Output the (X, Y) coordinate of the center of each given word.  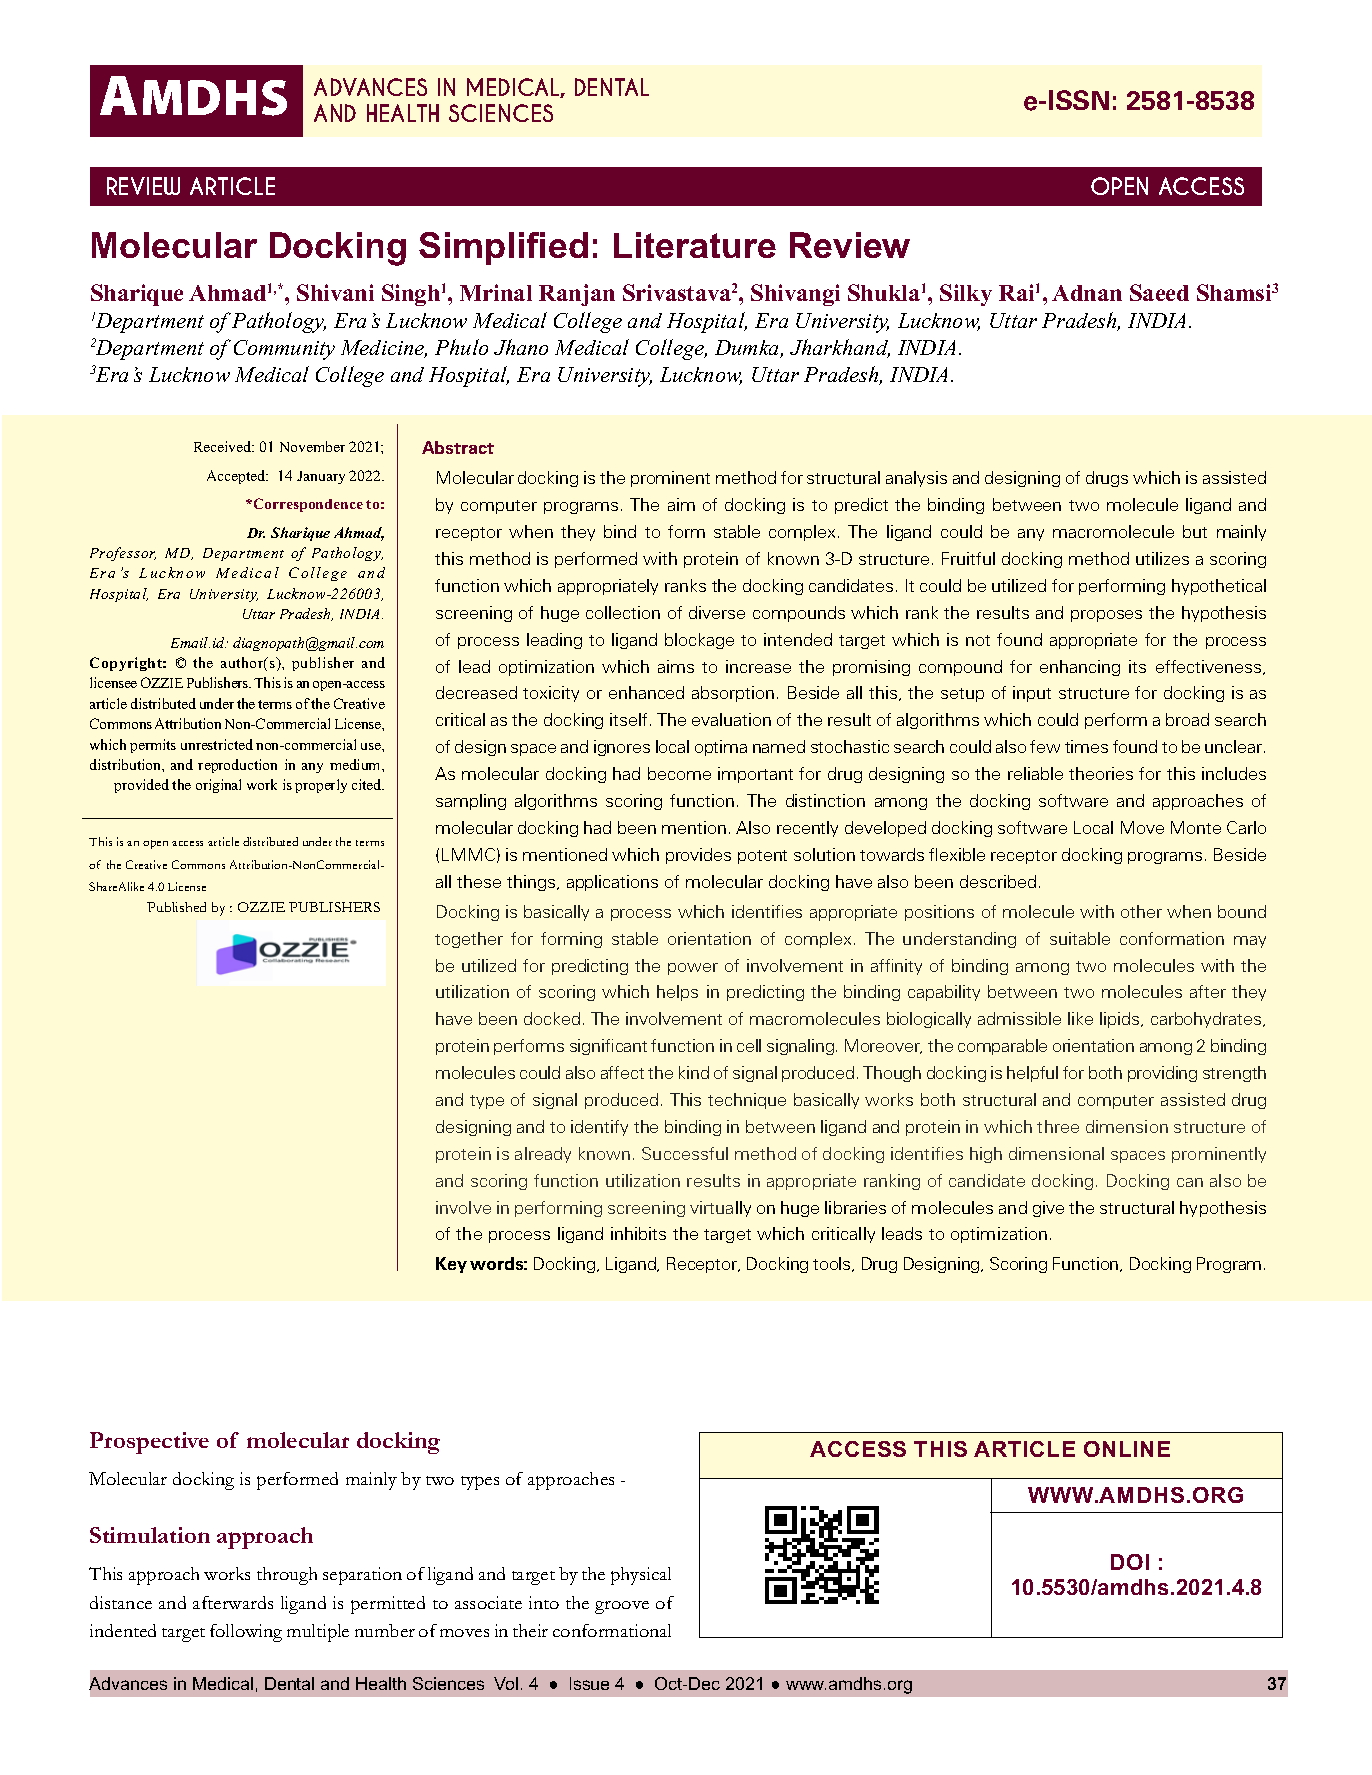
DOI (1130, 1562)
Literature (695, 245)
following (246, 1633)
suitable (1080, 938)
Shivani (335, 292)
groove (622, 1607)
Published (176, 907)
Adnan (1087, 293)
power (693, 969)
